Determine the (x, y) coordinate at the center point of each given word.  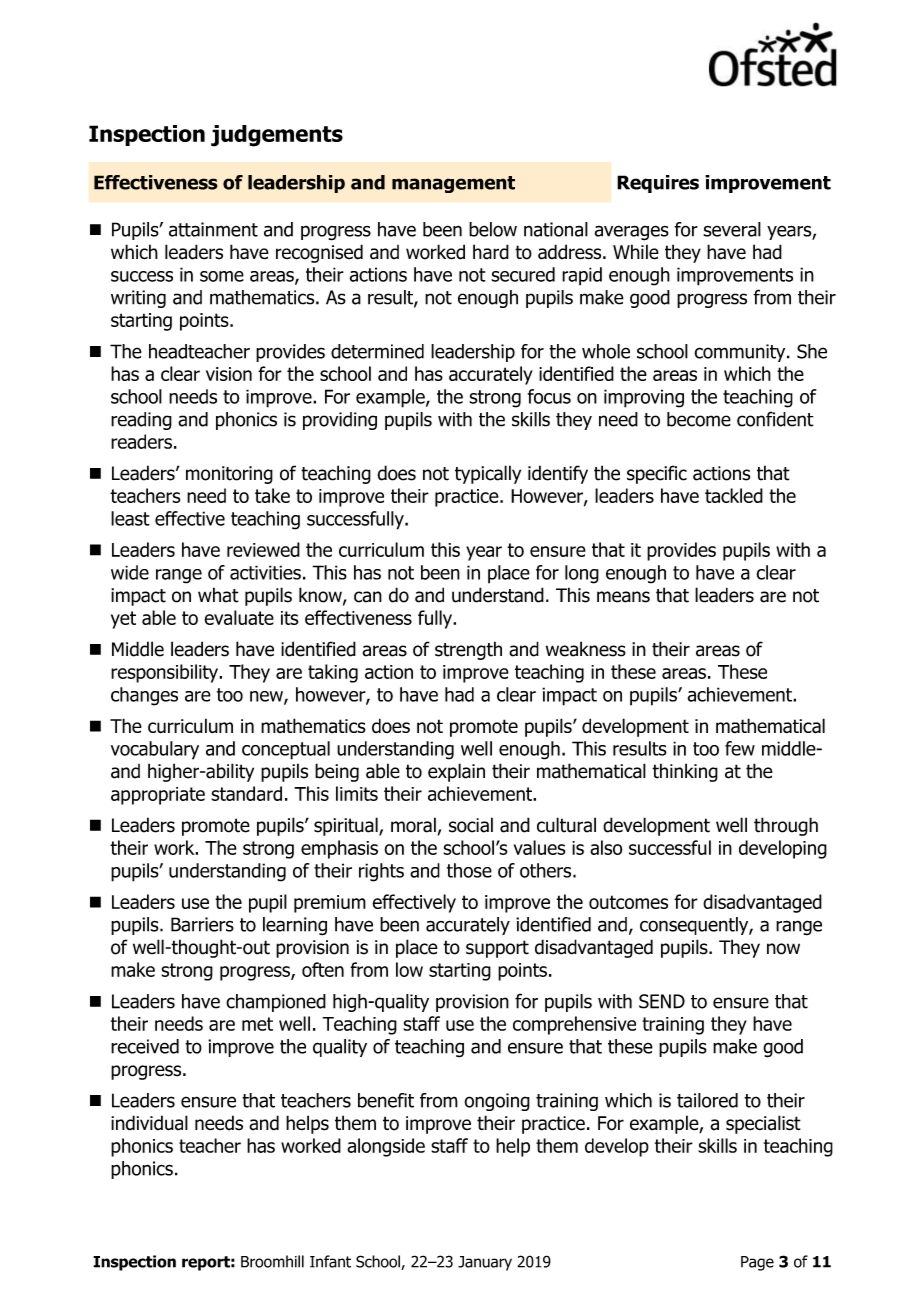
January (485, 1263)
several (732, 229)
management (453, 184)
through (786, 826)
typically (488, 474)
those (469, 870)
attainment (213, 229)
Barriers (202, 924)
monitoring (229, 475)
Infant (330, 1261)
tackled (734, 495)
